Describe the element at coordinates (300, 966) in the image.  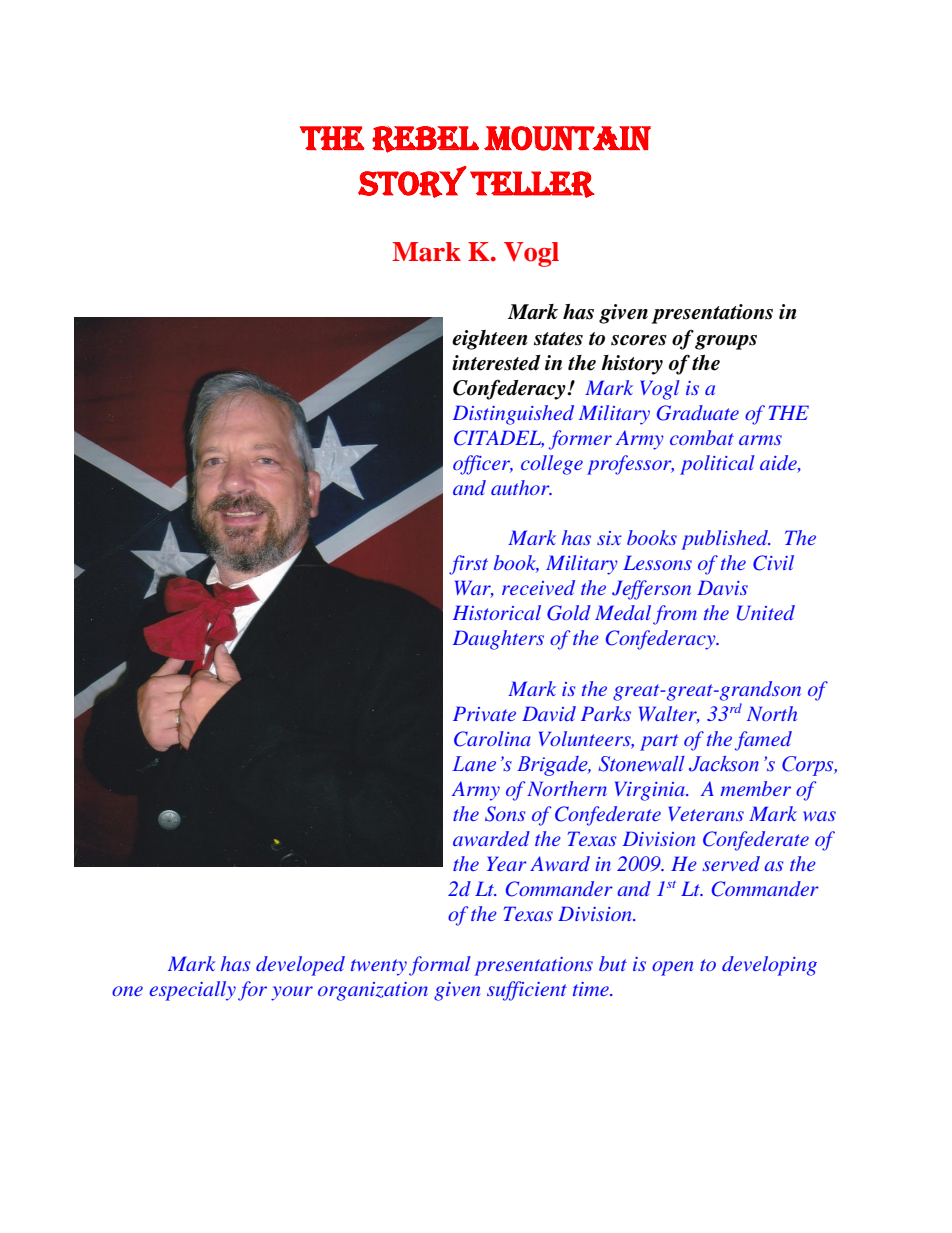
I see `developed` at that location.
